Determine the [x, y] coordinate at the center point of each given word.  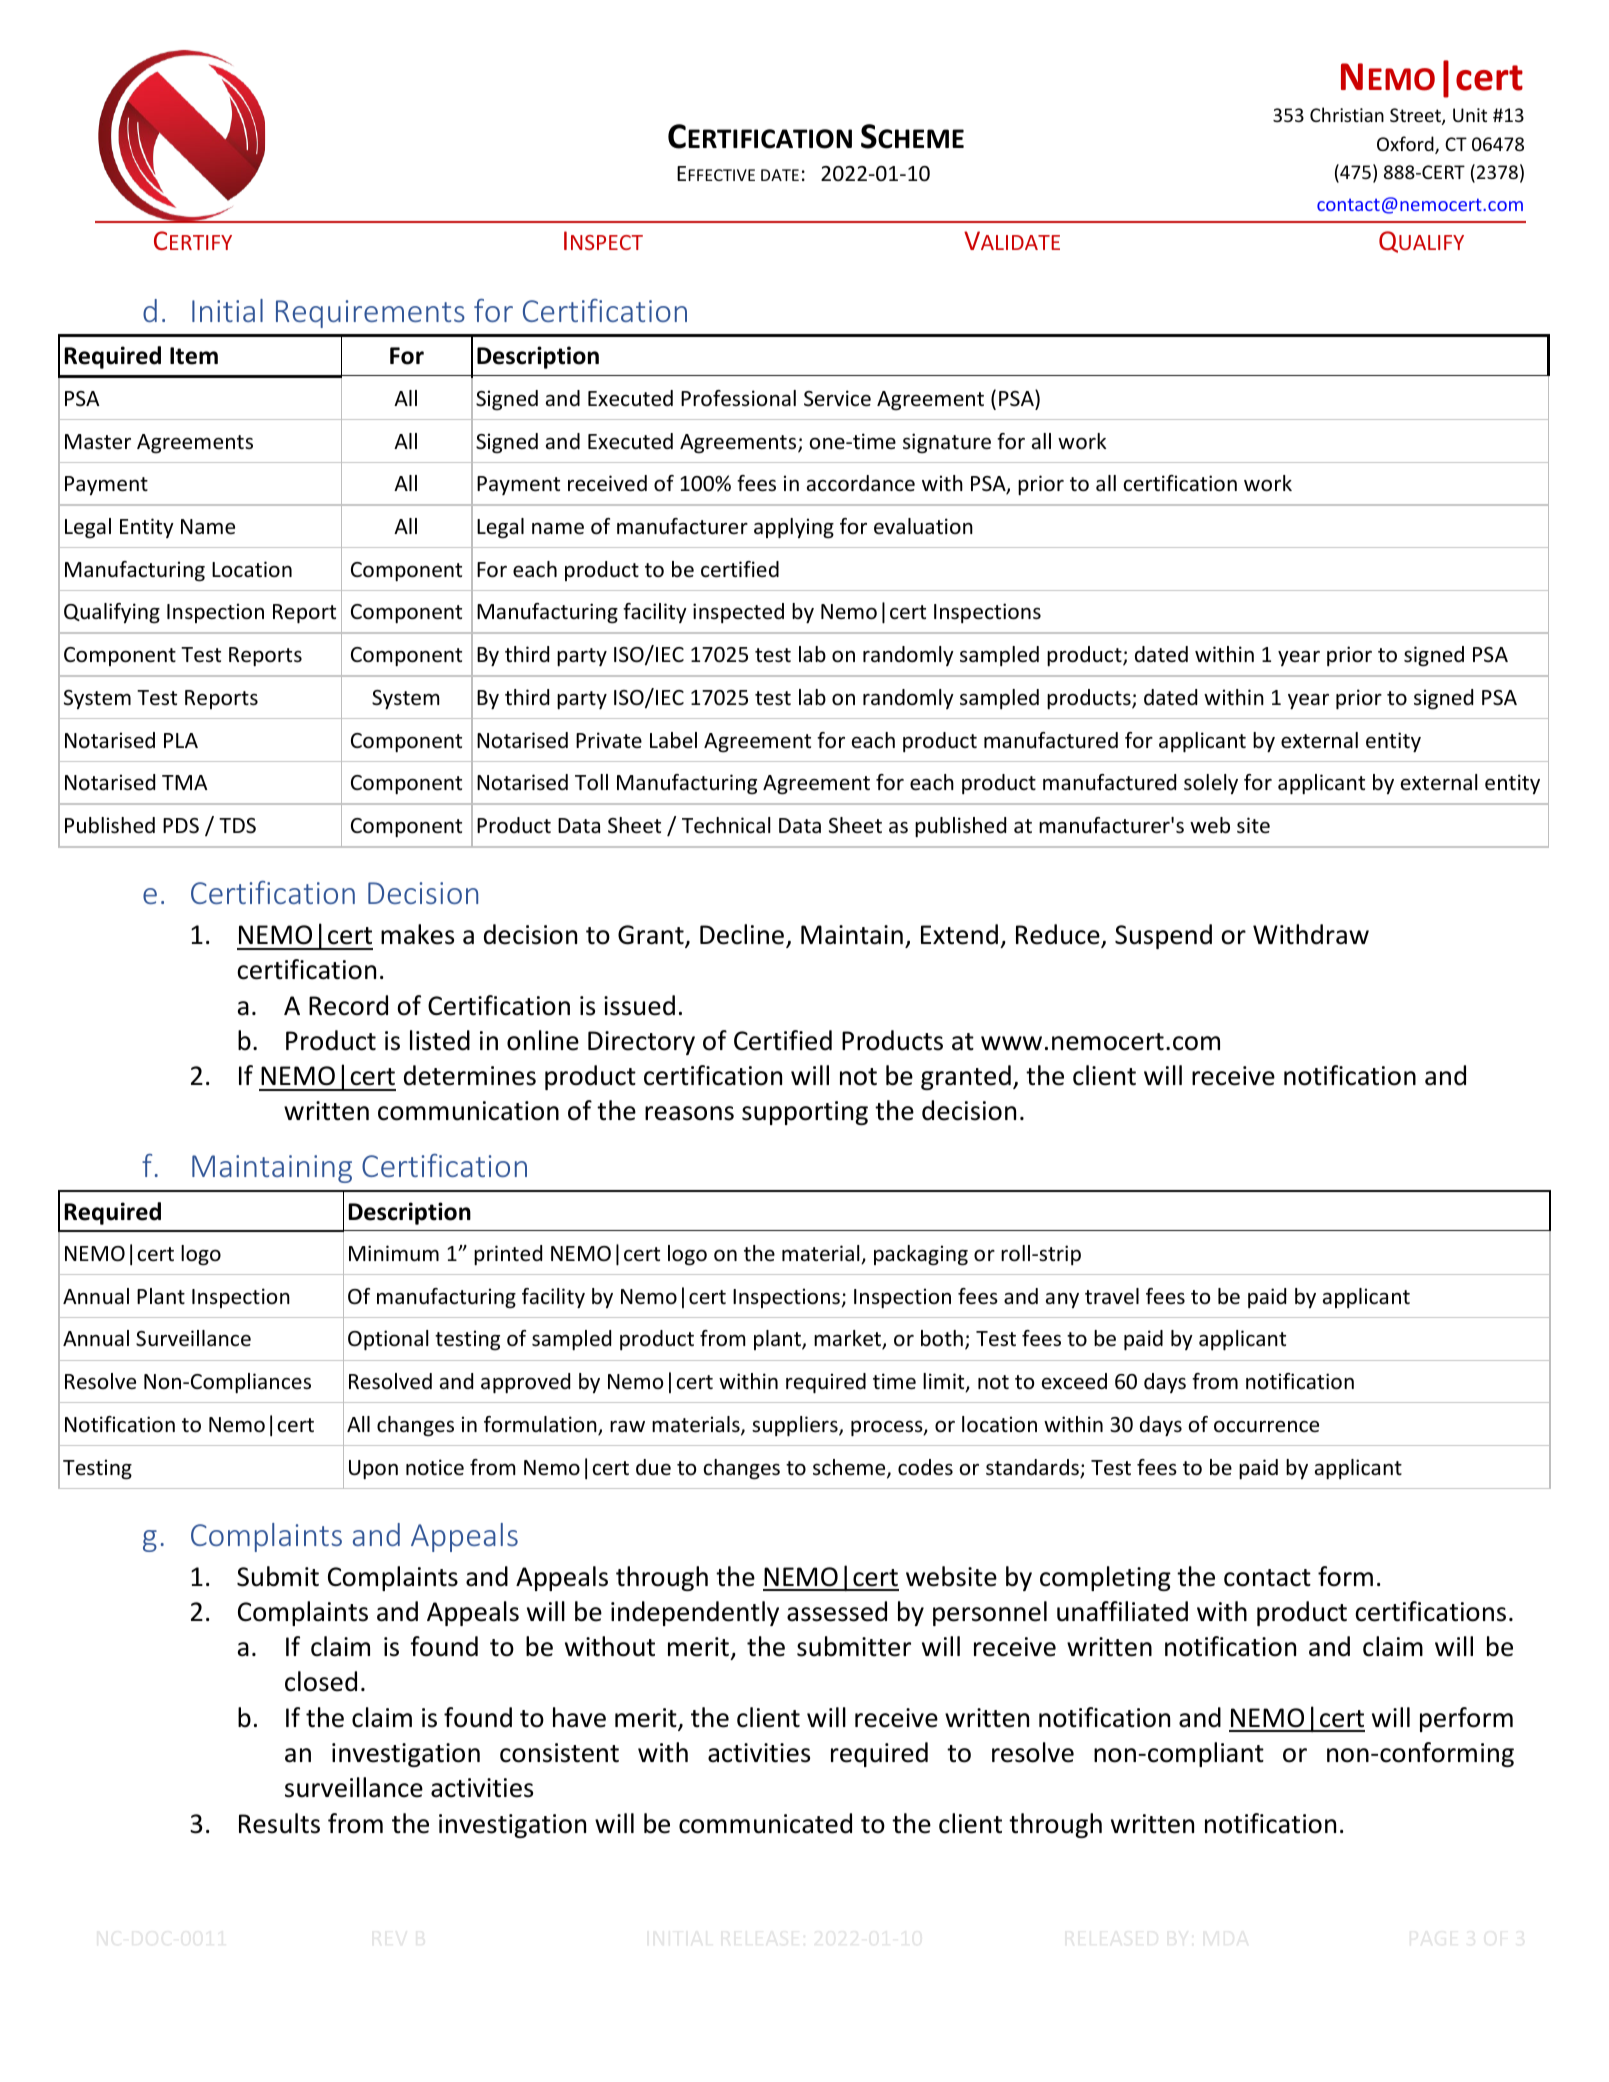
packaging [921, 1255]
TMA [185, 782]
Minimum [394, 1253]
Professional [738, 398]
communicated [765, 1823]
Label [673, 740]
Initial [227, 310]
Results [279, 1823]
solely [1211, 784]
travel [1112, 1296]
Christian [1347, 114]
